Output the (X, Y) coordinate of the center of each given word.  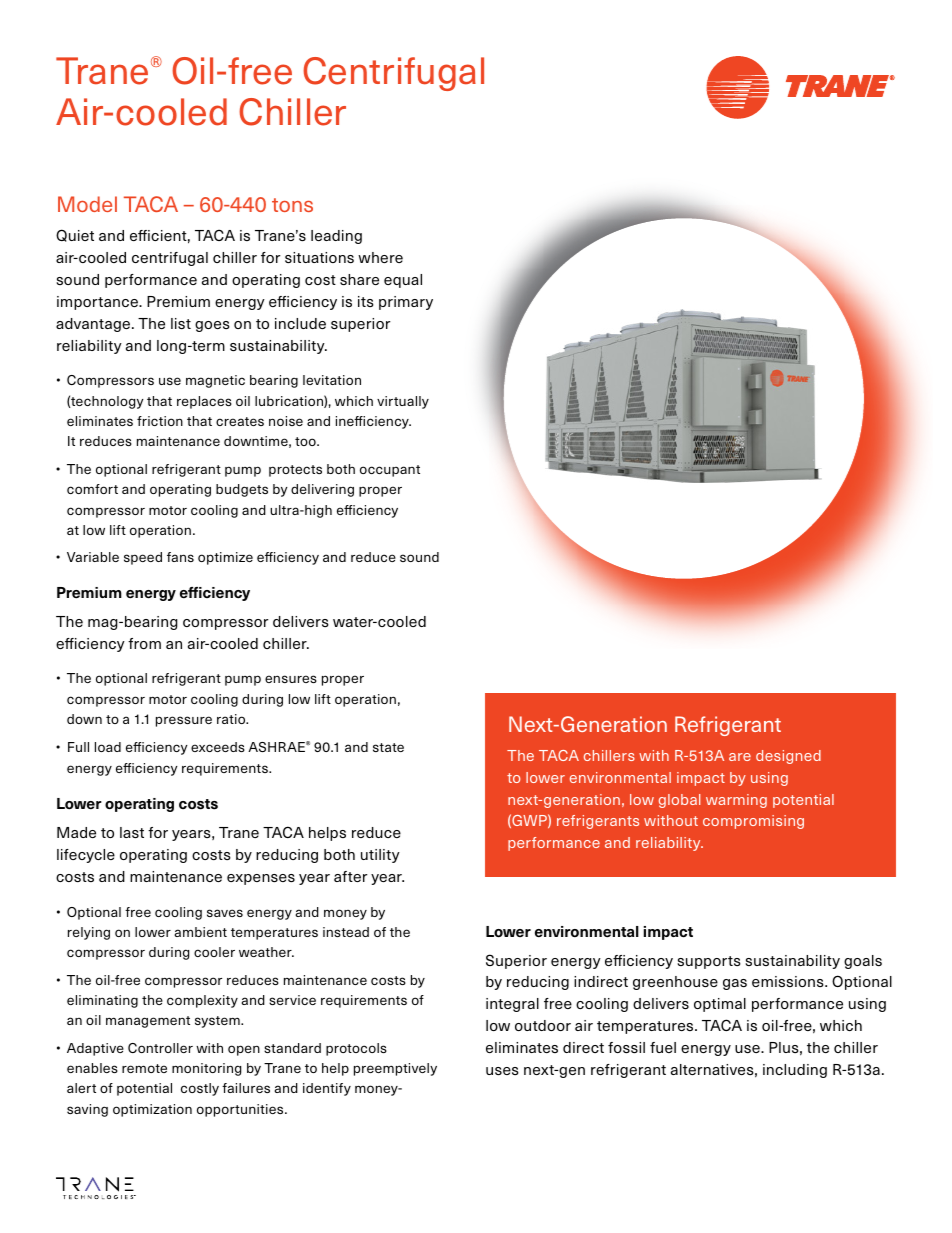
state (388, 747)
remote (144, 1068)
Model (87, 204)
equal (403, 281)
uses (502, 1071)
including (795, 1071)
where (380, 257)
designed (788, 757)
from (144, 643)
